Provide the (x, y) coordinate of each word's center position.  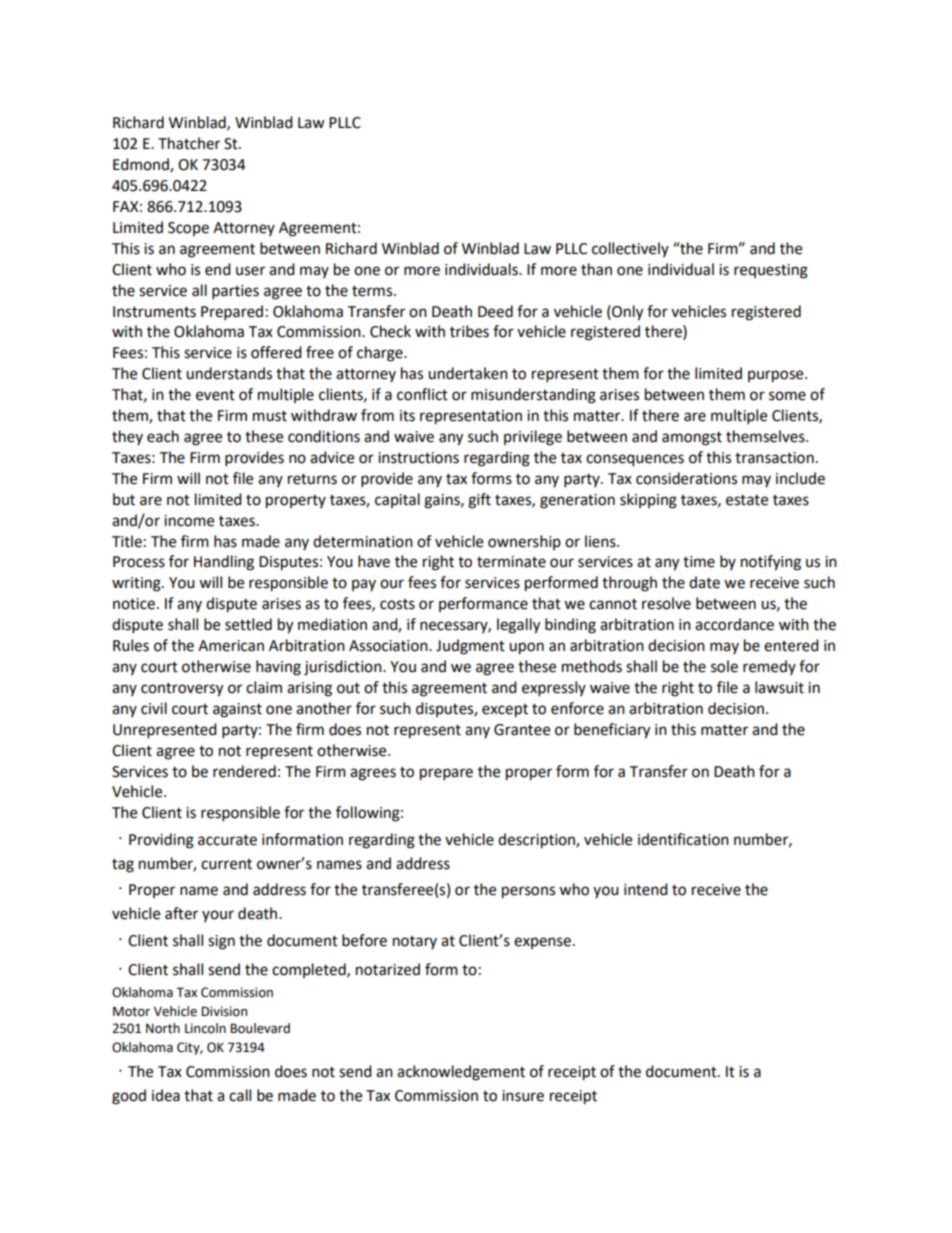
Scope (188, 229)
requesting (771, 271)
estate (747, 500)
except (505, 711)
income (189, 521)
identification (683, 839)
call (240, 1095)
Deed (495, 311)
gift (479, 501)
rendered (244, 771)
